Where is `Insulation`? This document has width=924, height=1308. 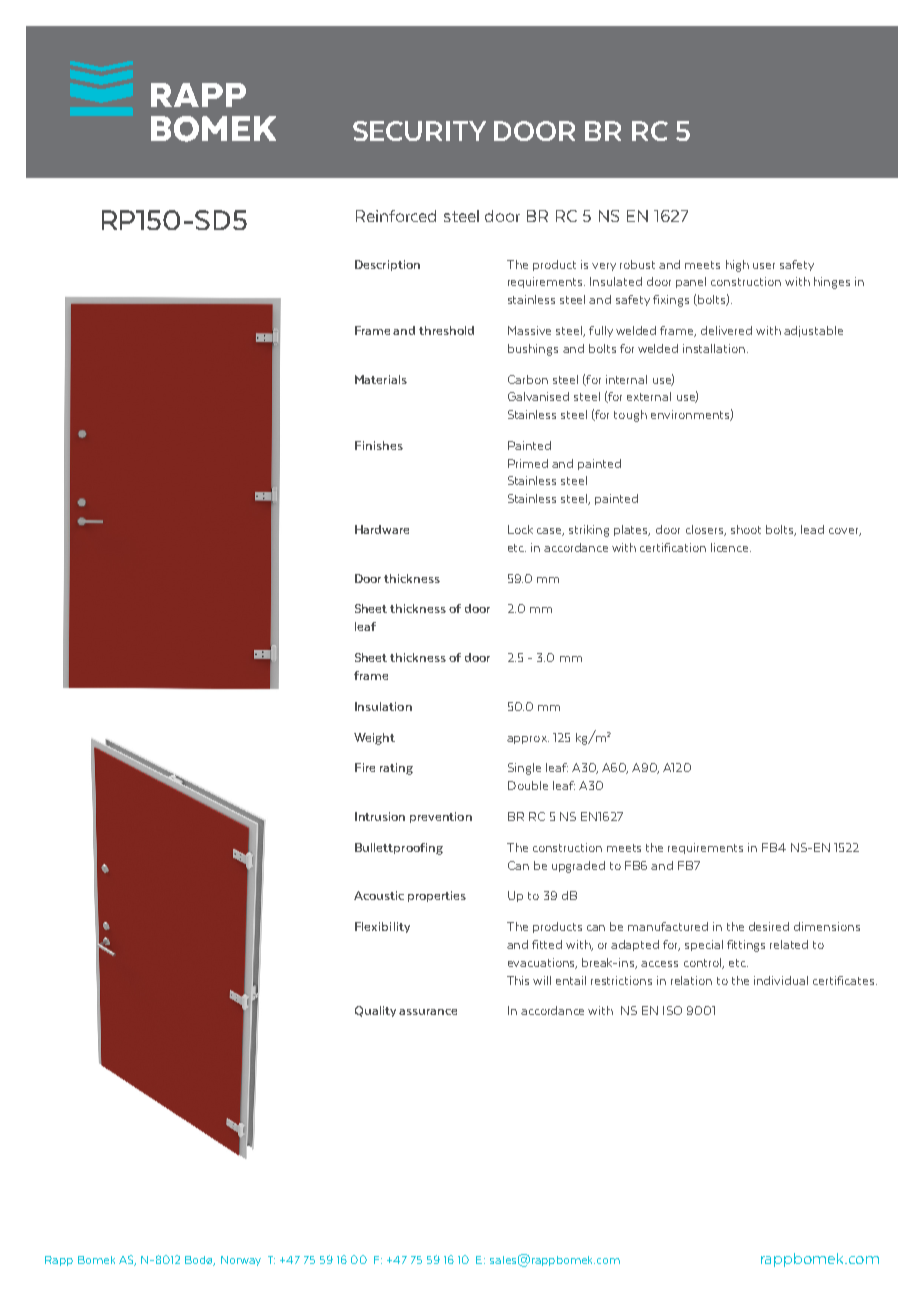 Insulation is located at coordinates (383, 706).
